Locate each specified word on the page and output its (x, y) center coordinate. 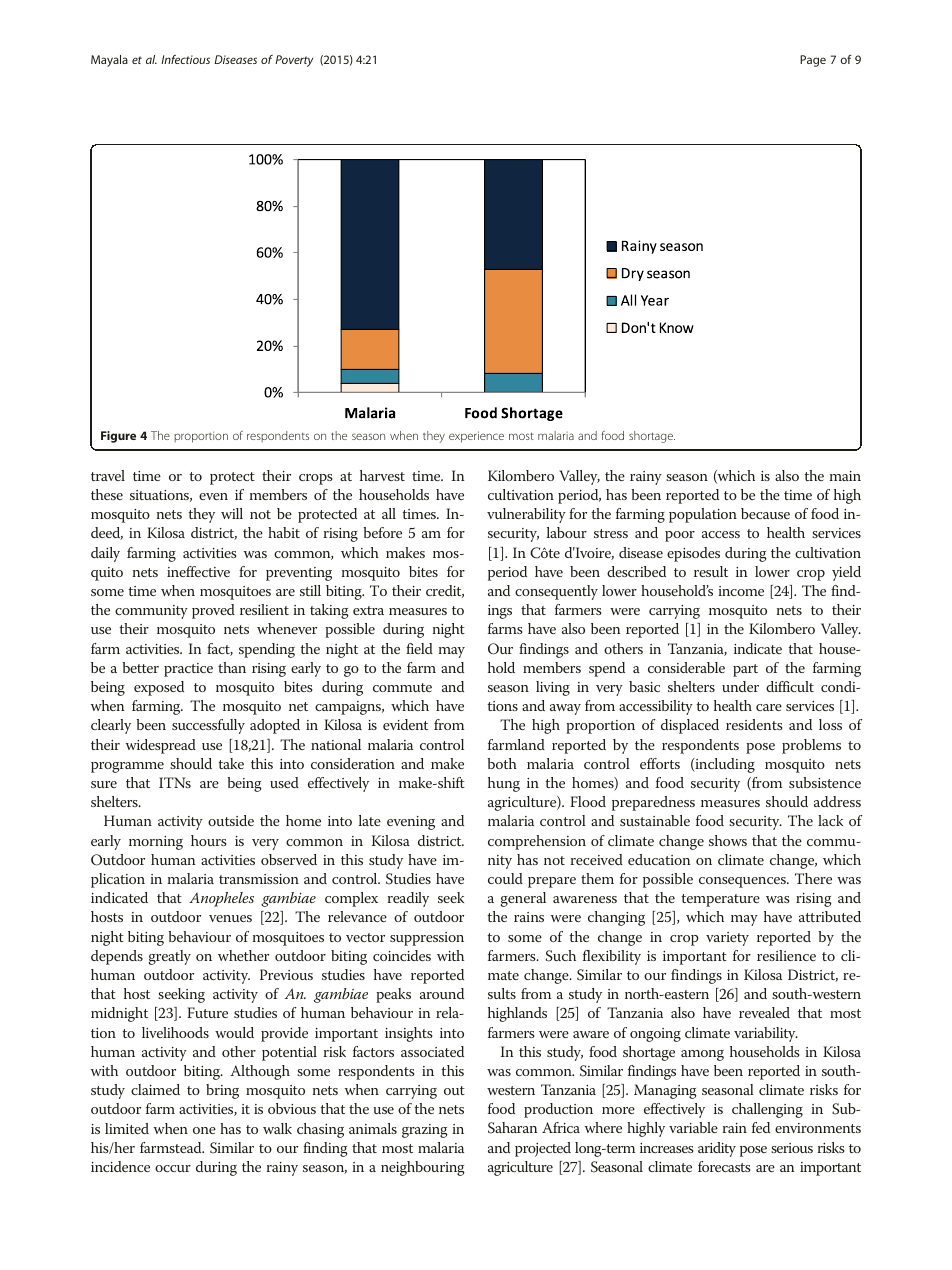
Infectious (185, 59)
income (741, 591)
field (419, 648)
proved (213, 611)
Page (813, 61)
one (204, 1130)
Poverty (294, 61)
